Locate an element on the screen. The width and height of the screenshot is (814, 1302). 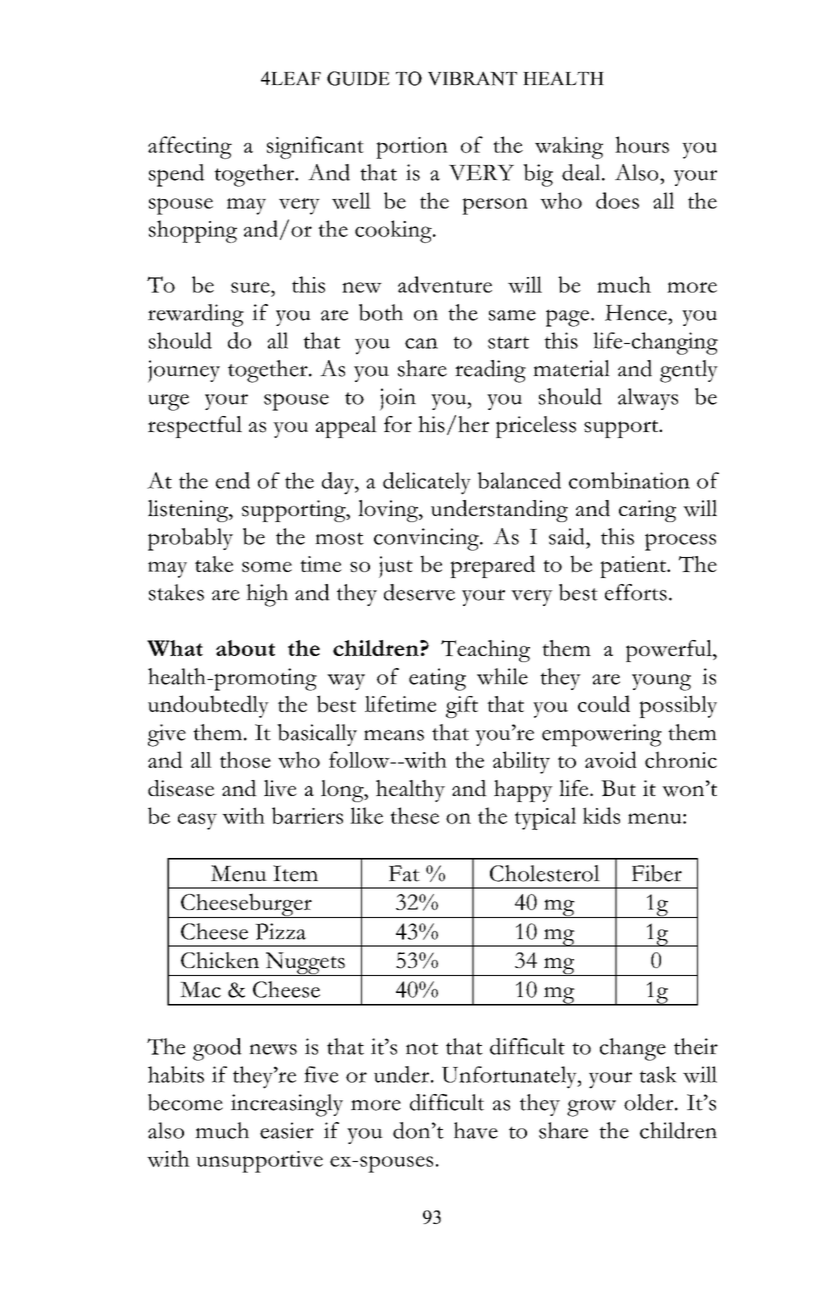
portion is located at coordinates (412, 148).
